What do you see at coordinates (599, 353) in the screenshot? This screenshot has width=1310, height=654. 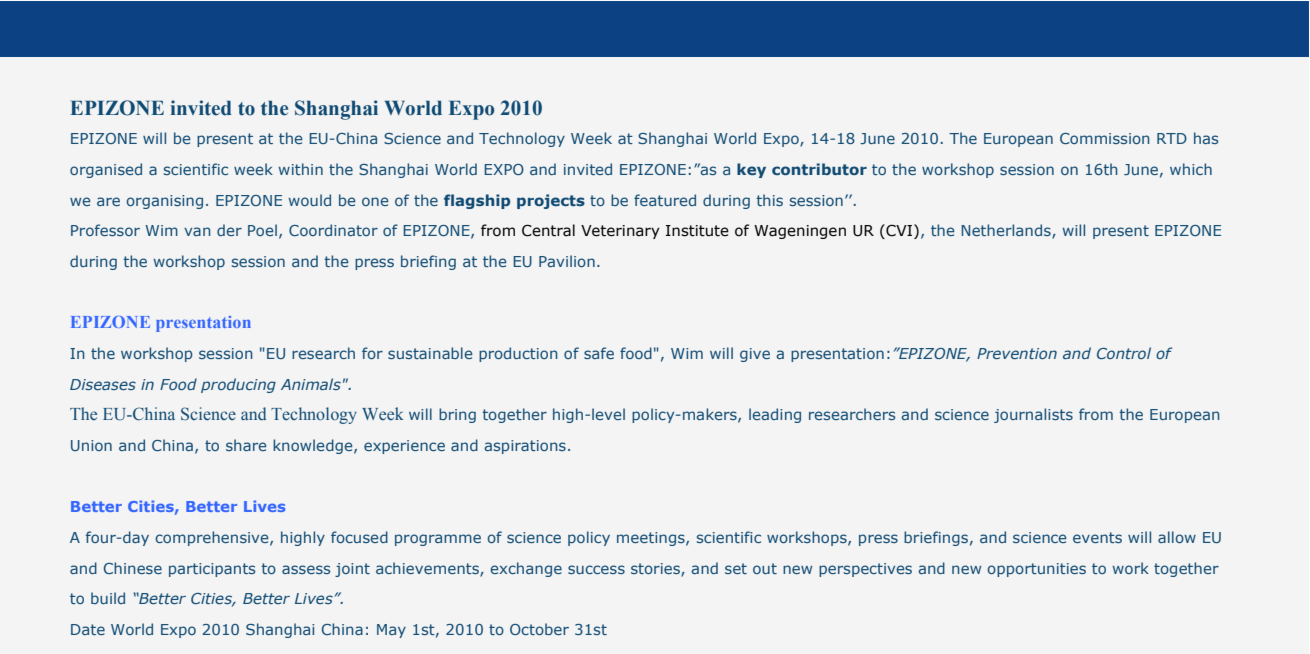 I see `safe` at bounding box center [599, 353].
